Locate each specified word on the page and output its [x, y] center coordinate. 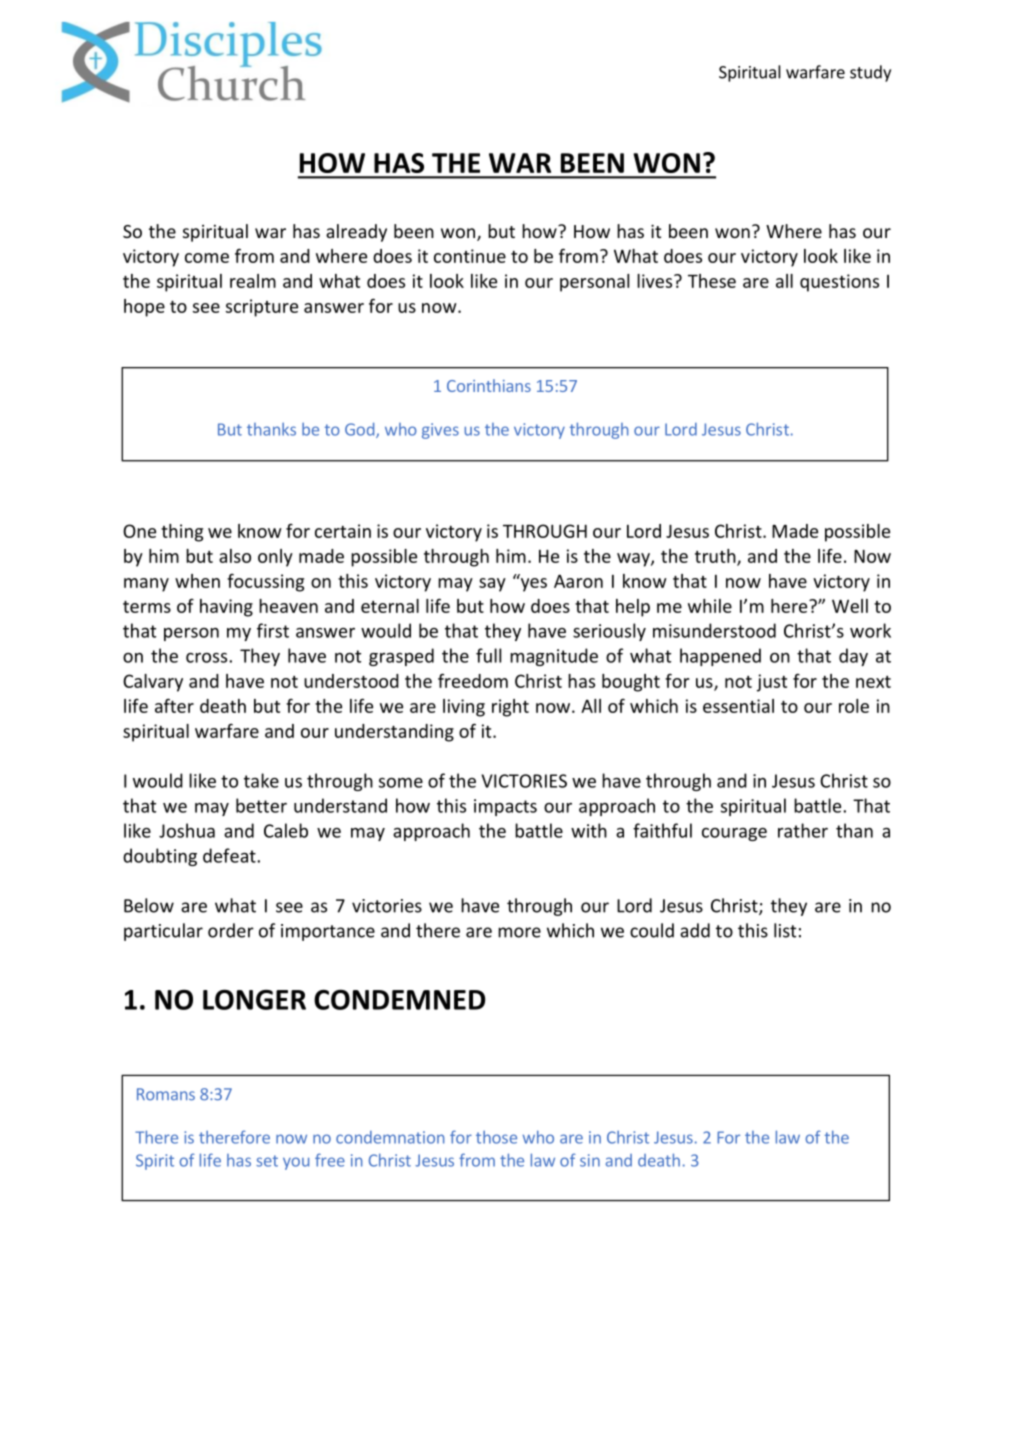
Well [850, 606]
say [492, 585]
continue [470, 256]
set [267, 1161]
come [207, 258]
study [870, 73]
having [226, 608]
